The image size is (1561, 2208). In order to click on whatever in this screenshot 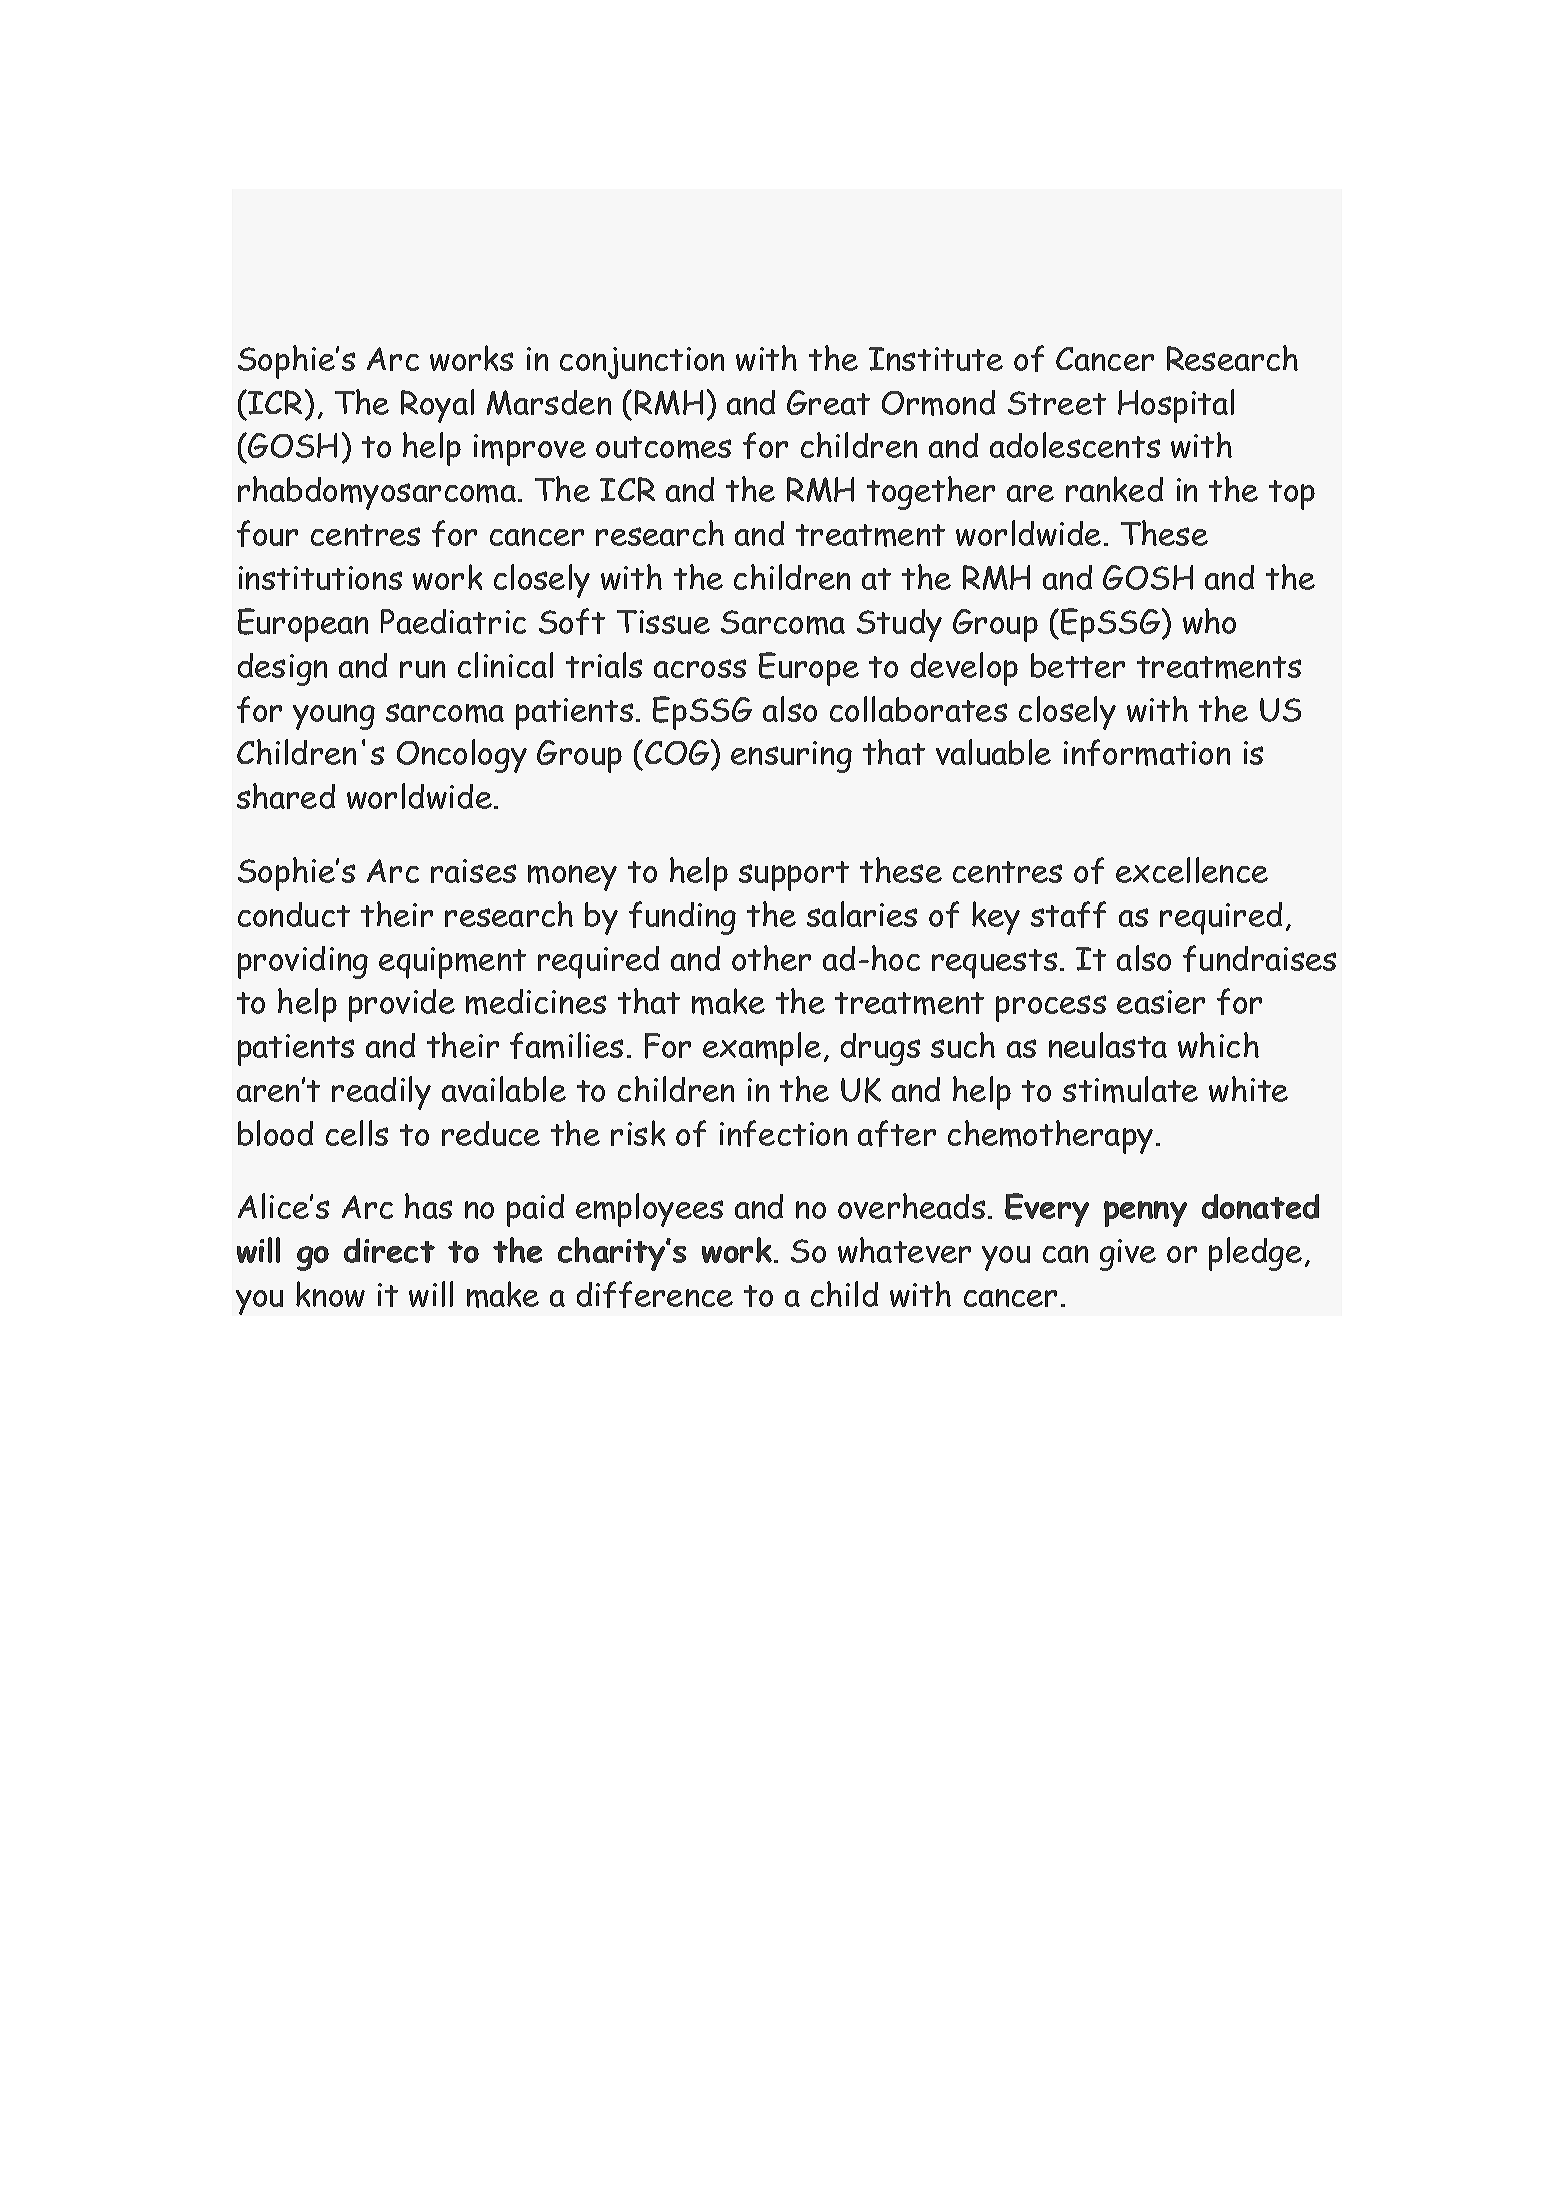, I will do `click(904, 1250)`.
